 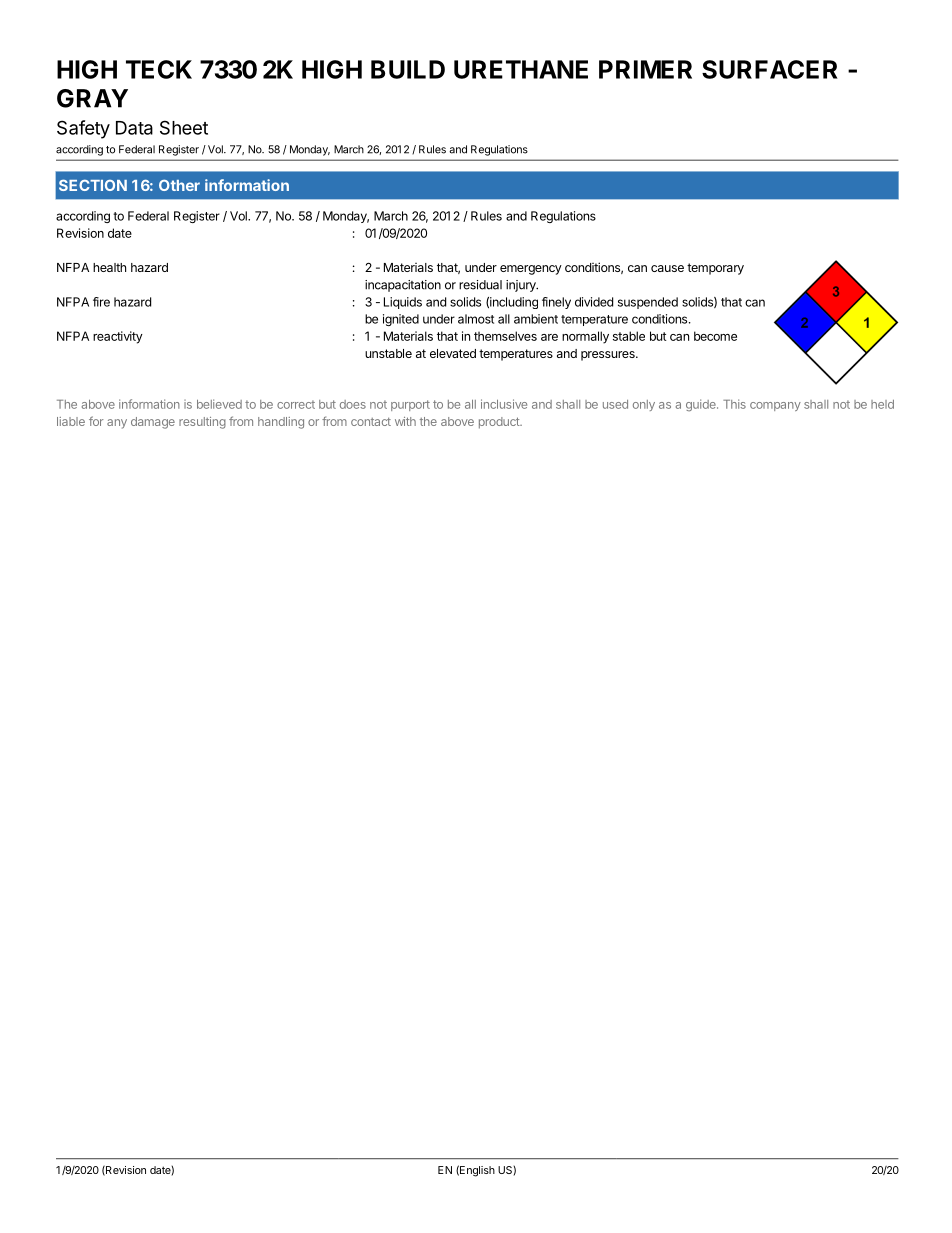 I want to click on temporary, so click(x=715, y=269).
